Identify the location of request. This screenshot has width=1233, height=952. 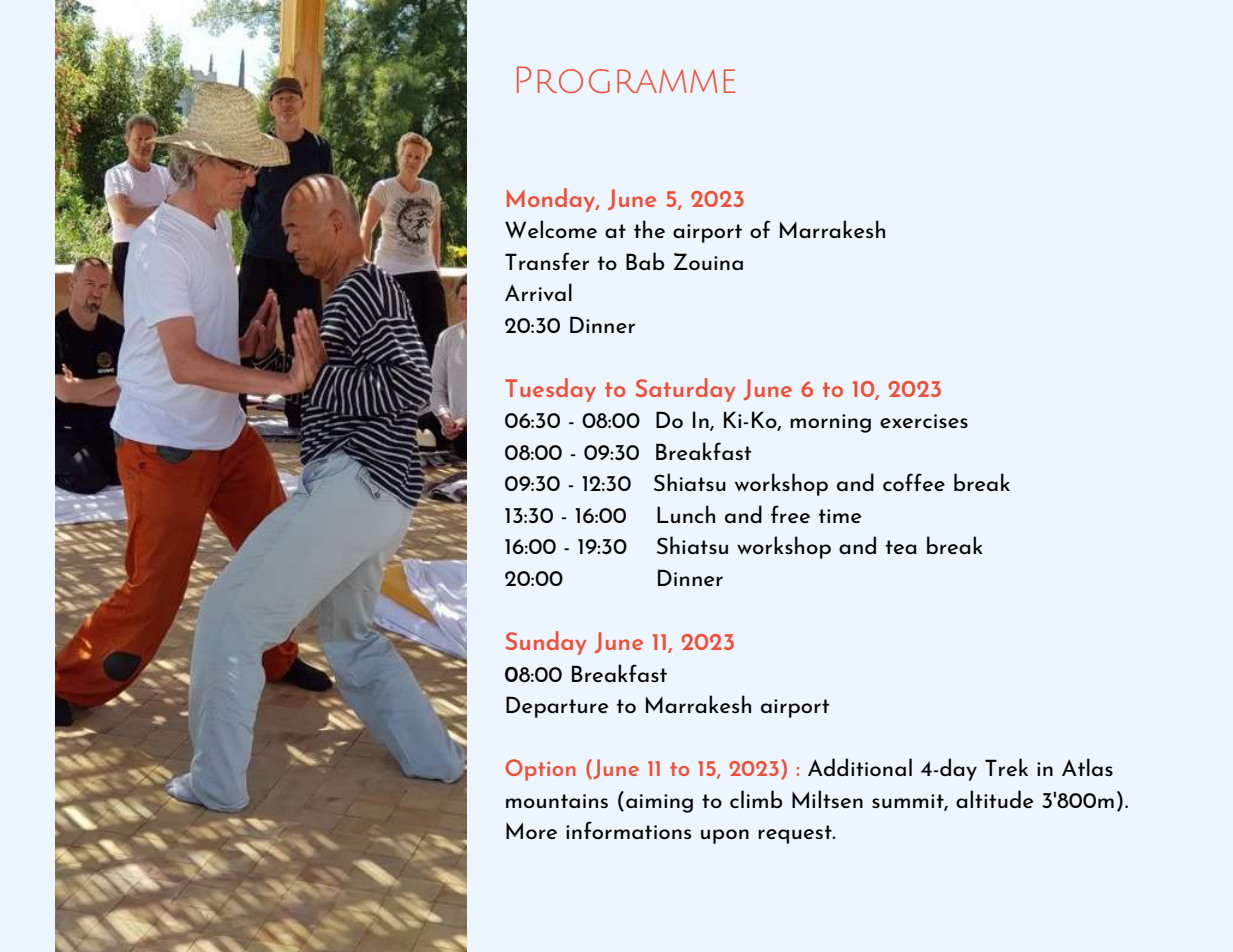
(796, 834).
